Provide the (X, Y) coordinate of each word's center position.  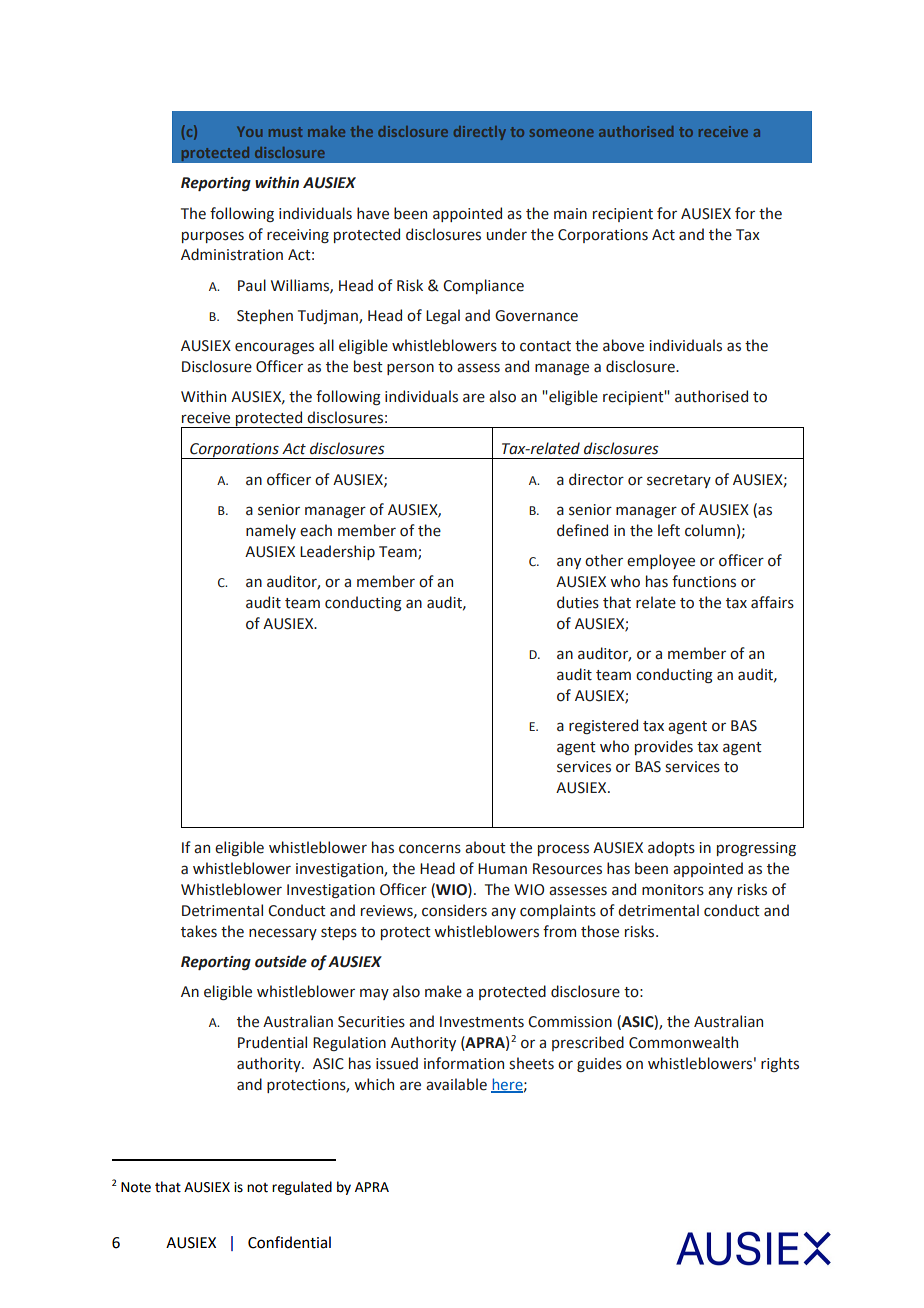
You (249, 131)
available (456, 1084)
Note (136, 1187)
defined (582, 530)
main (570, 214)
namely (271, 531)
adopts (671, 848)
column (710, 530)
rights (780, 1064)
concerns (430, 849)
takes (199, 931)
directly (480, 133)
